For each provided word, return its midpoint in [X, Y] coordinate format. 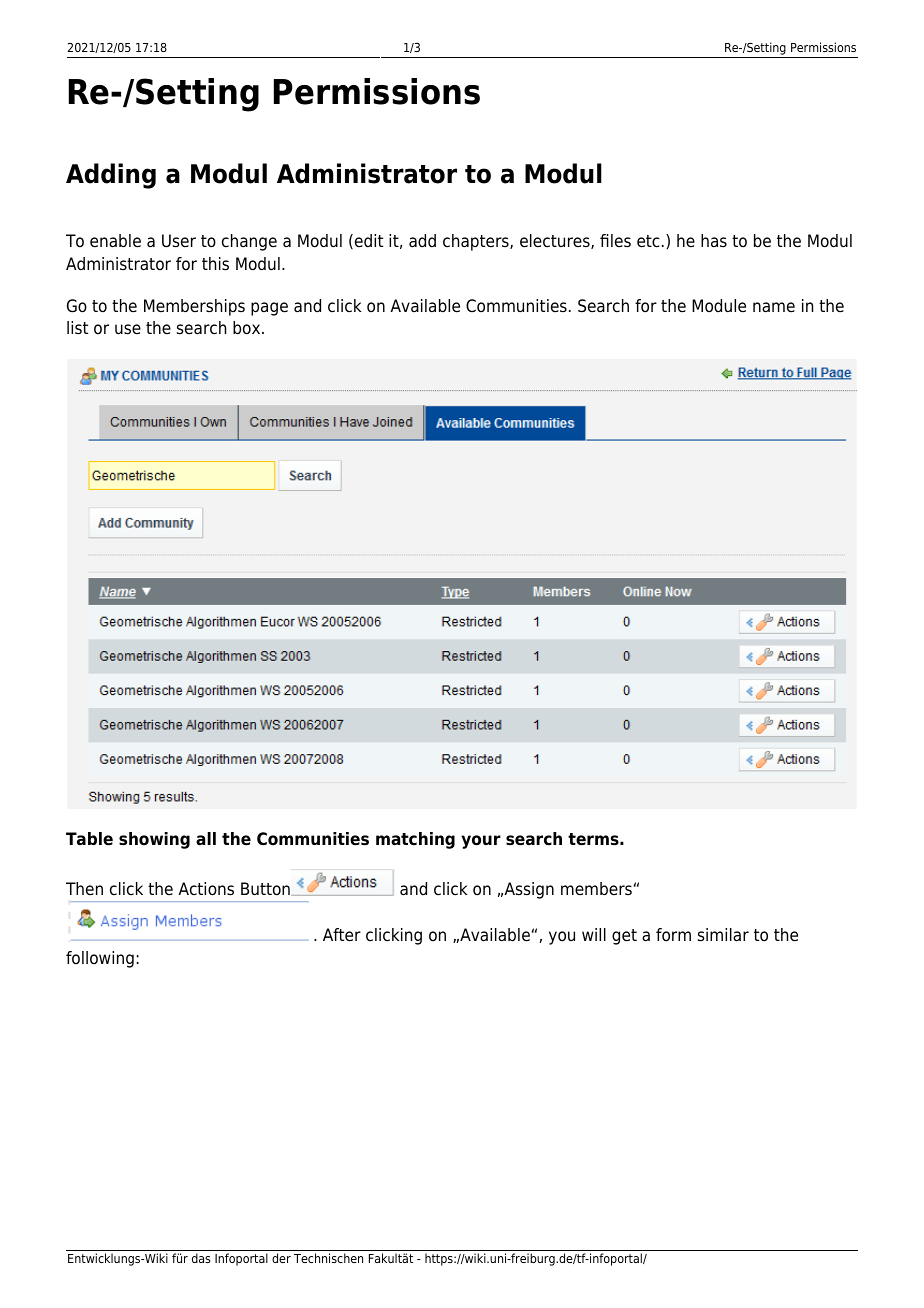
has [714, 240]
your [481, 842]
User [179, 241]
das [201, 1258]
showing [154, 840]
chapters [477, 242]
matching [415, 840]
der [281, 1258]
